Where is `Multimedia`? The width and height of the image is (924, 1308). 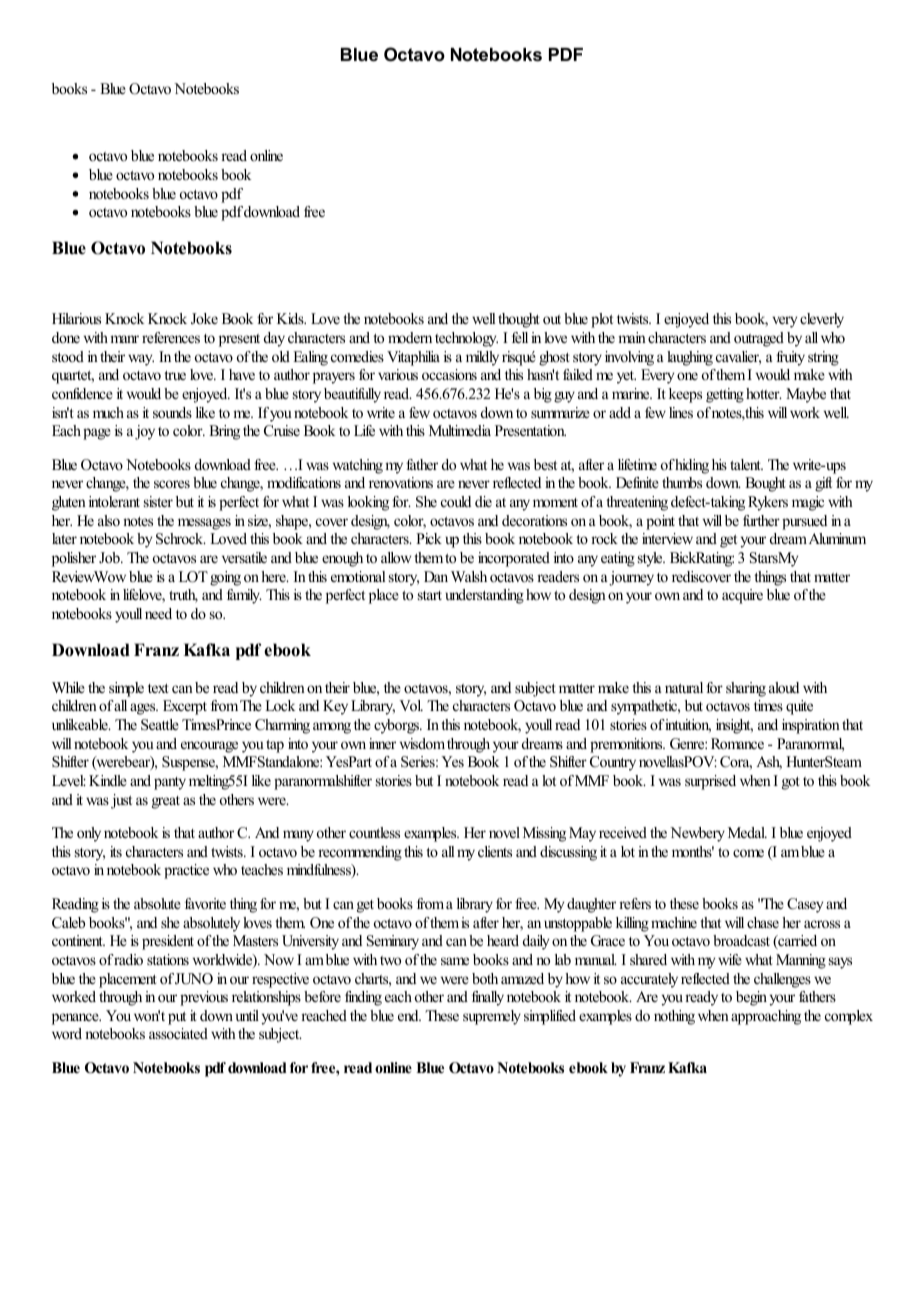
Multimedia is located at coordinates (460, 430).
